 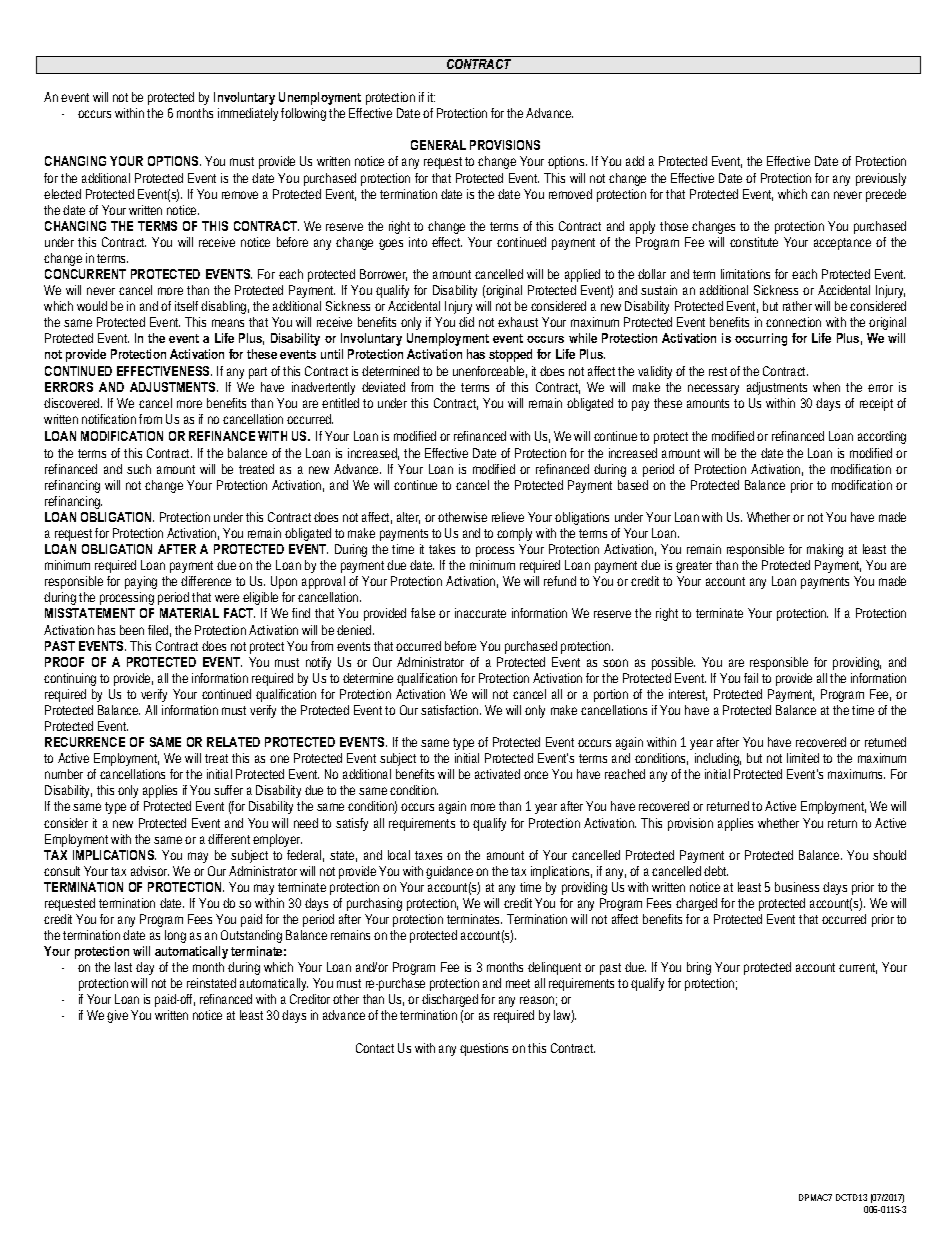 I want to click on inaccurate, so click(x=480, y=613).
